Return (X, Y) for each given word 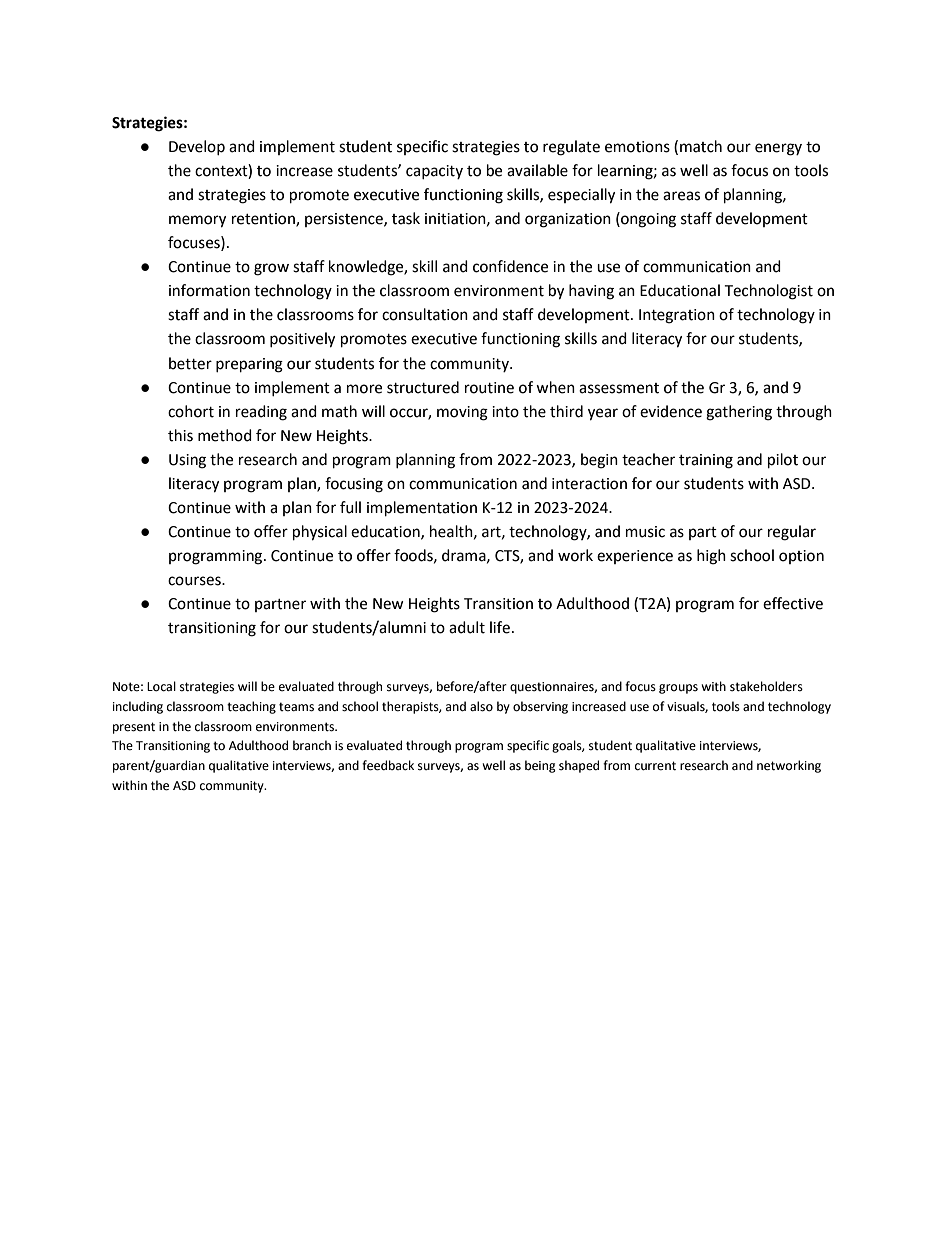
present (134, 728)
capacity (434, 172)
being (540, 766)
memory (197, 221)
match (701, 146)
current (655, 766)
